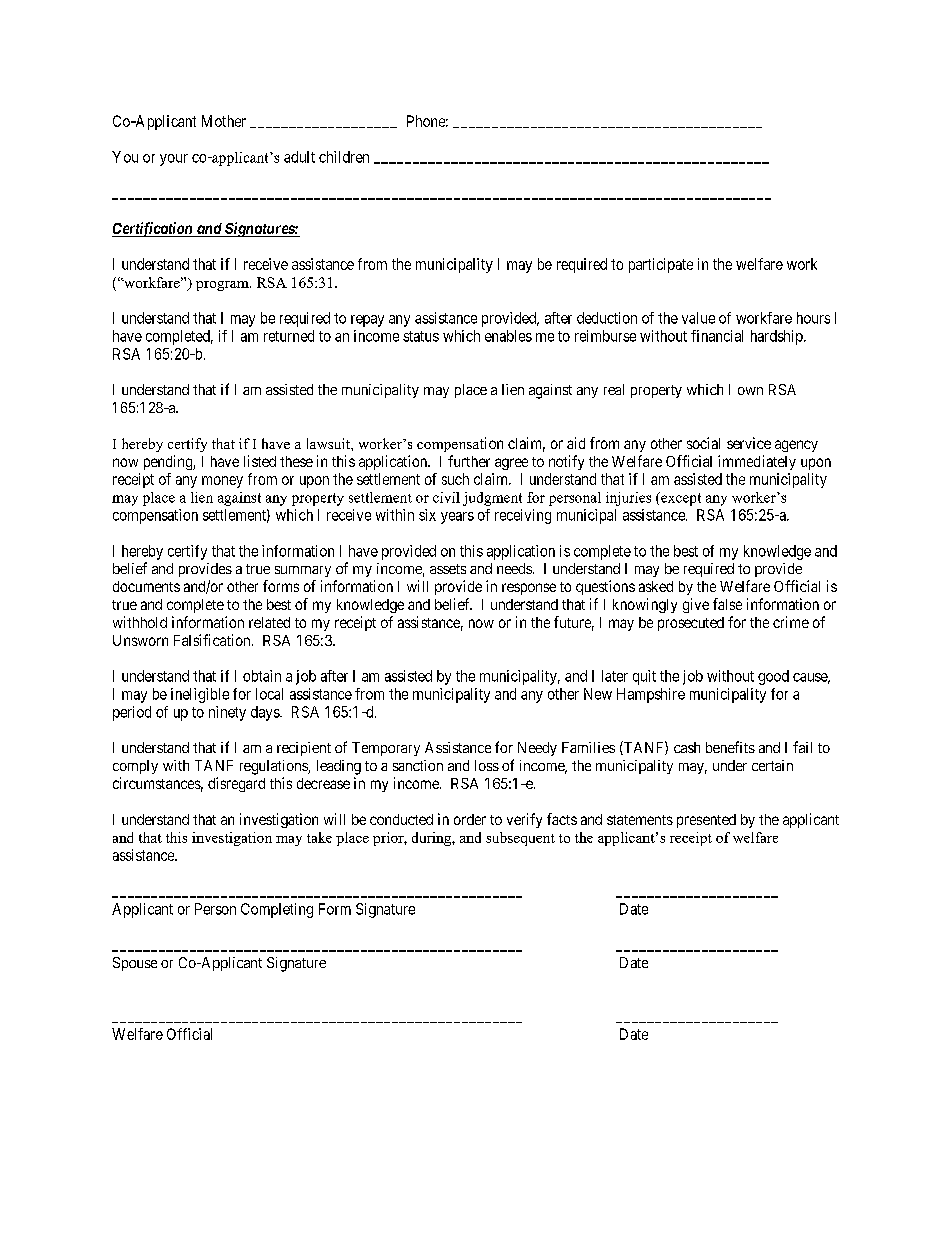 The width and height of the page is (952, 1233). What do you see at coordinates (727, 604) in the page?
I see `false` at bounding box center [727, 604].
